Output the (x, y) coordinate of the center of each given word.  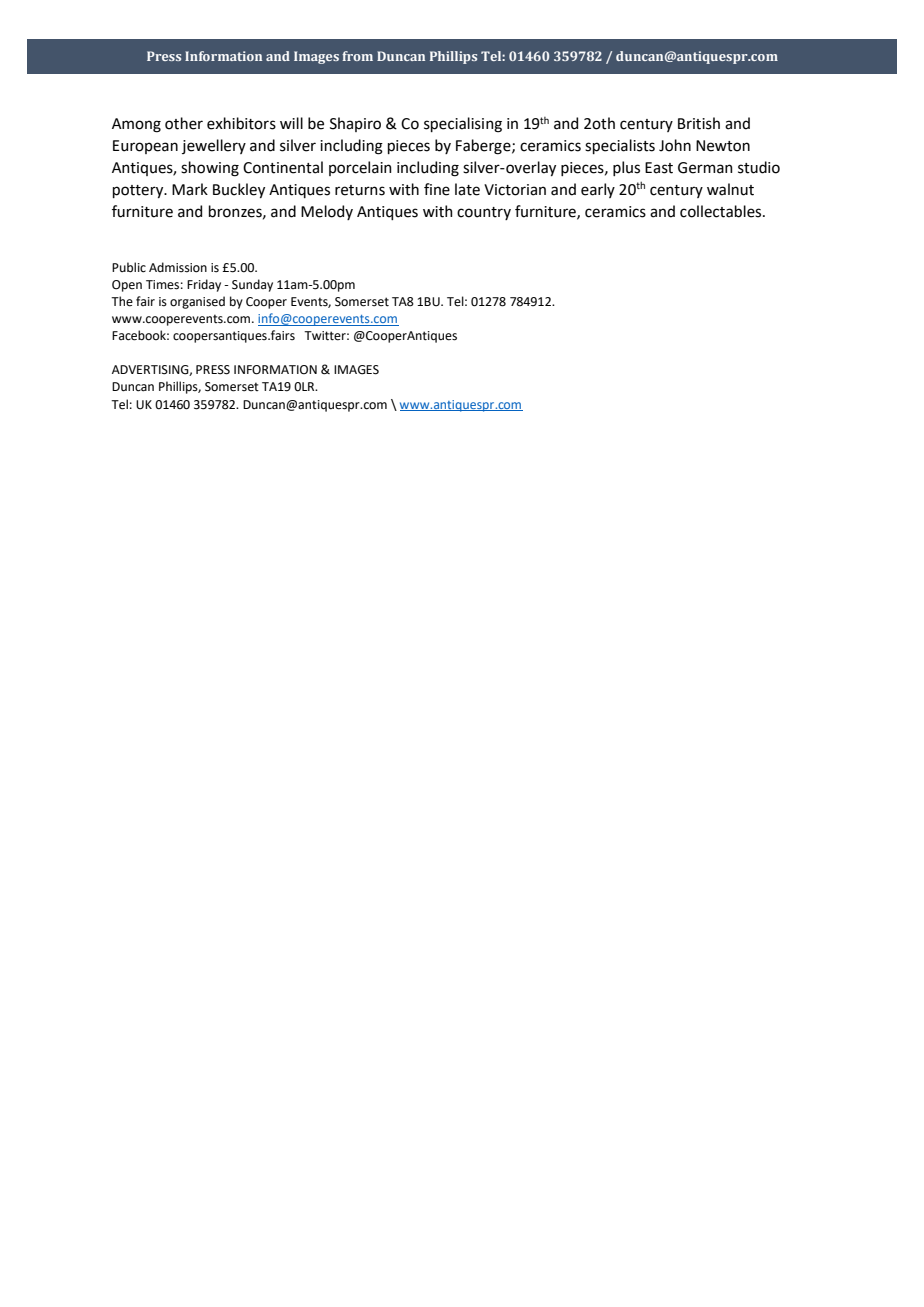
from (357, 56)
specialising (463, 125)
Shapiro (355, 124)
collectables (722, 211)
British (699, 123)
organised (197, 302)
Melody (327, 212)
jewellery (214, 146)
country (484, 213)
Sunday (252, 285)
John (675, 145)
